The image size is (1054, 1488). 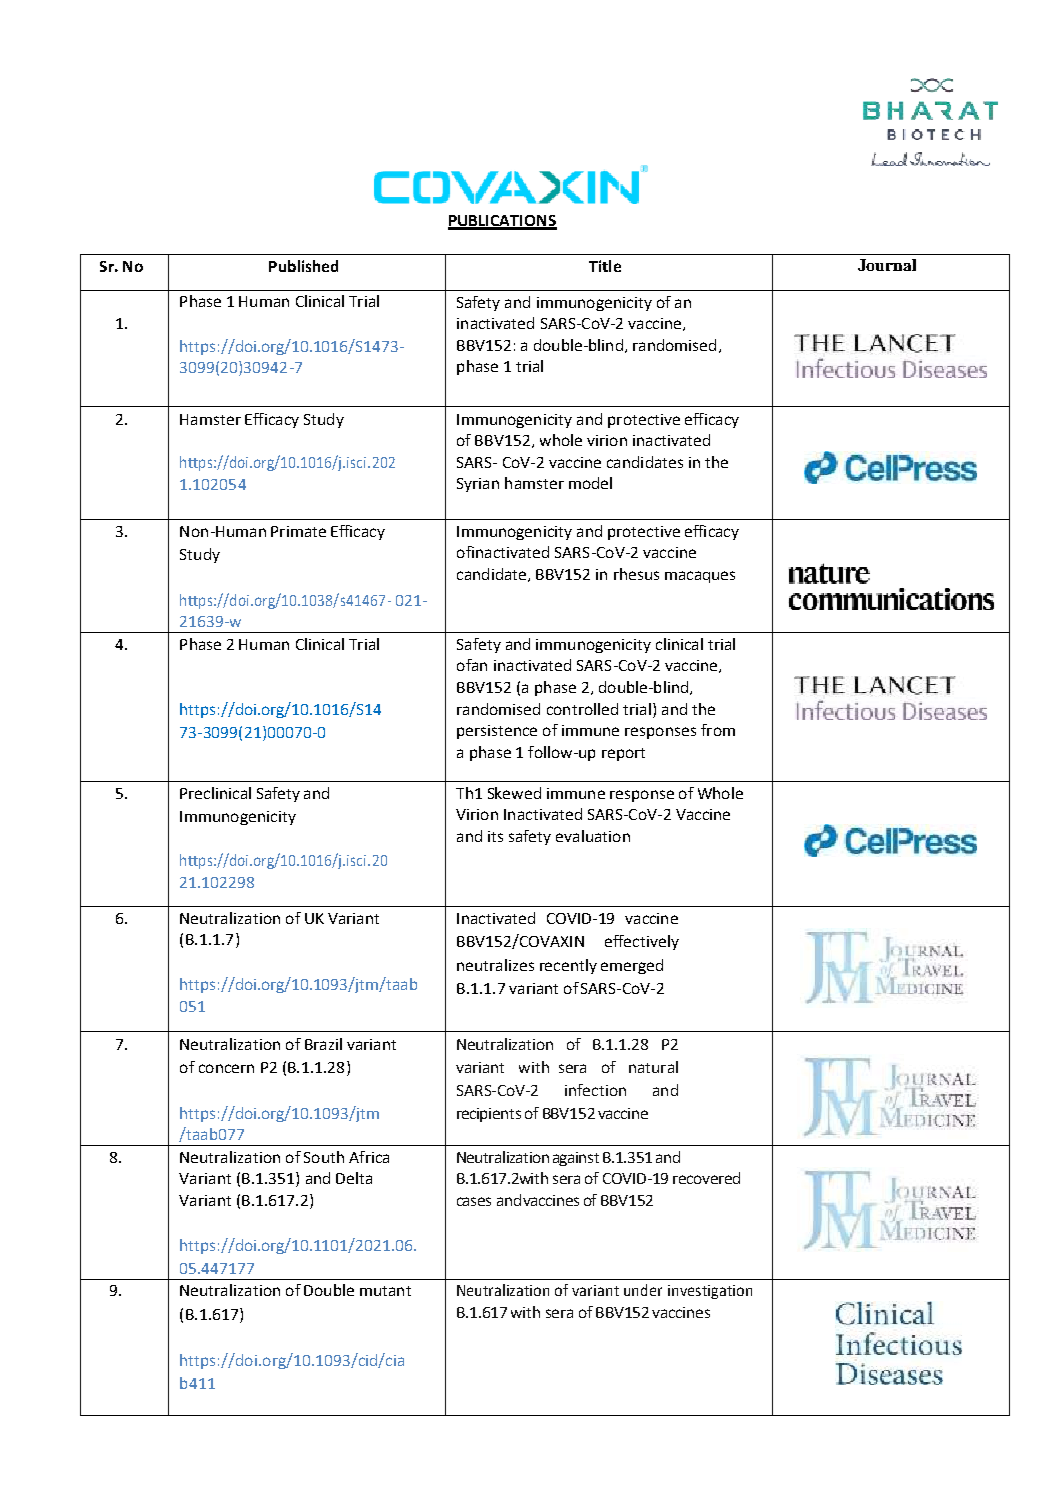 What do you see at coordinates (636, 574) in the screenshot?
I see `rhesus` at bounding box center [636, 574].
